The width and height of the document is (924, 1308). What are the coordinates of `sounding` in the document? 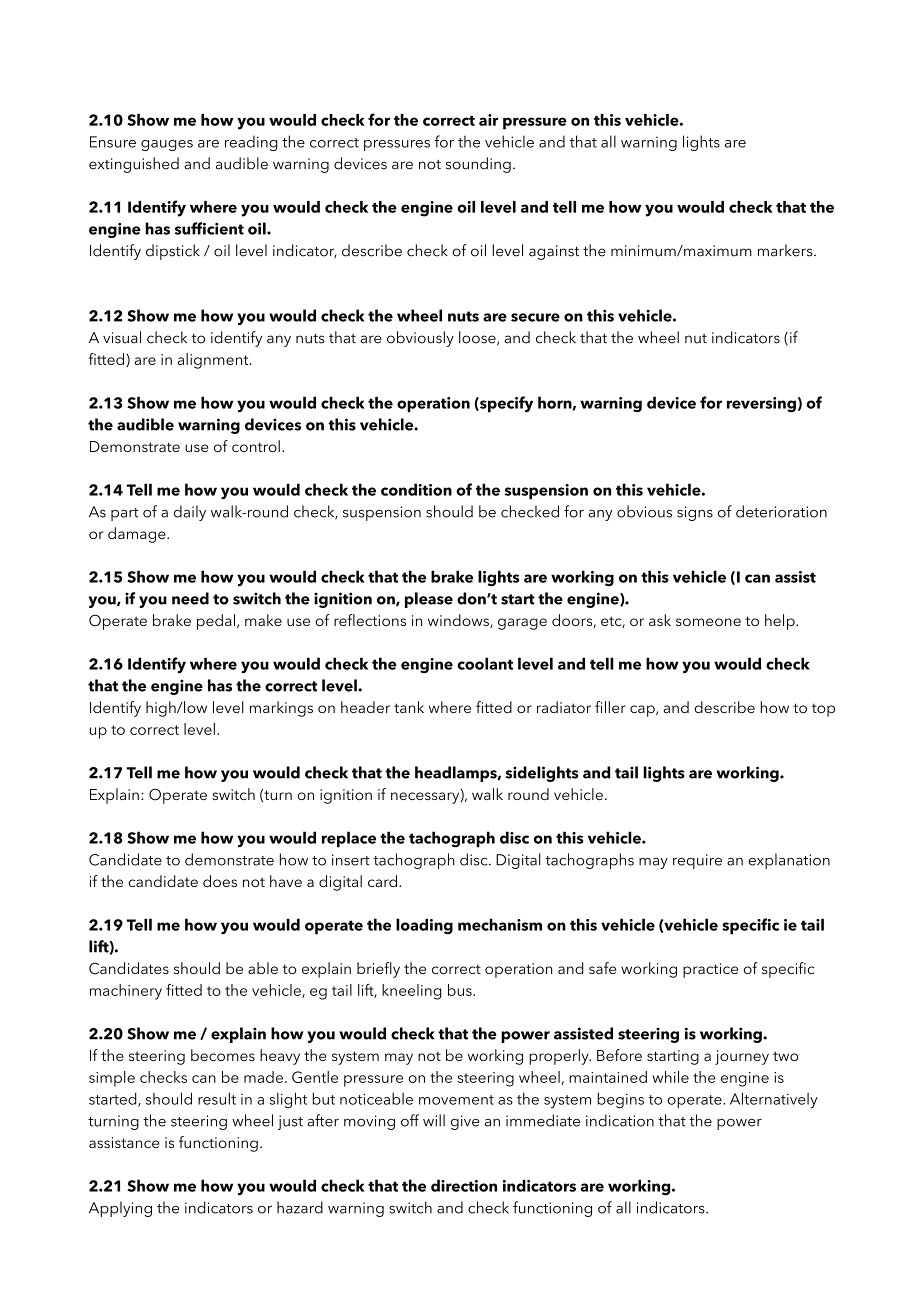 It's located at (478, 165).
